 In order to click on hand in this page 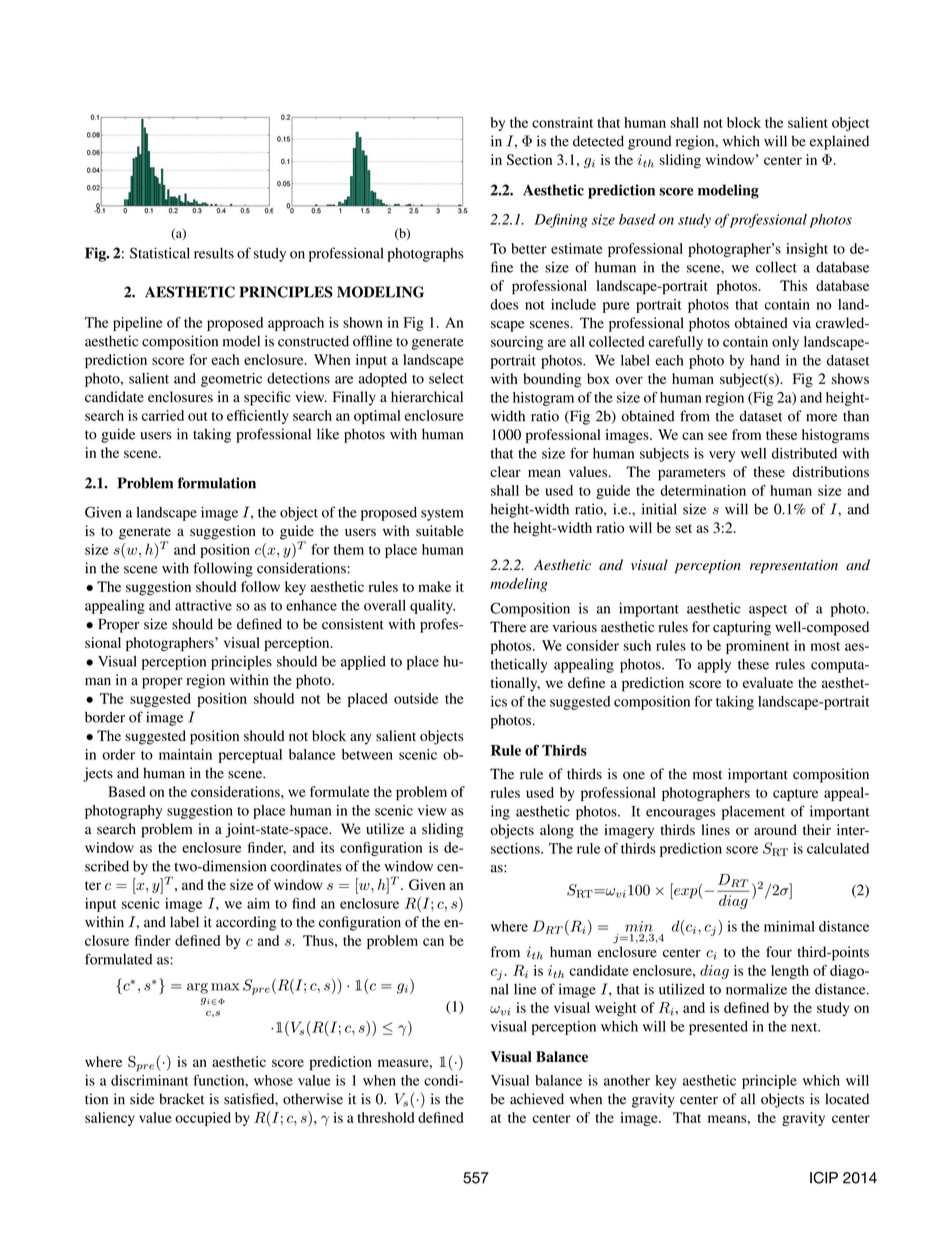, I will do `click(765, 360)`.
